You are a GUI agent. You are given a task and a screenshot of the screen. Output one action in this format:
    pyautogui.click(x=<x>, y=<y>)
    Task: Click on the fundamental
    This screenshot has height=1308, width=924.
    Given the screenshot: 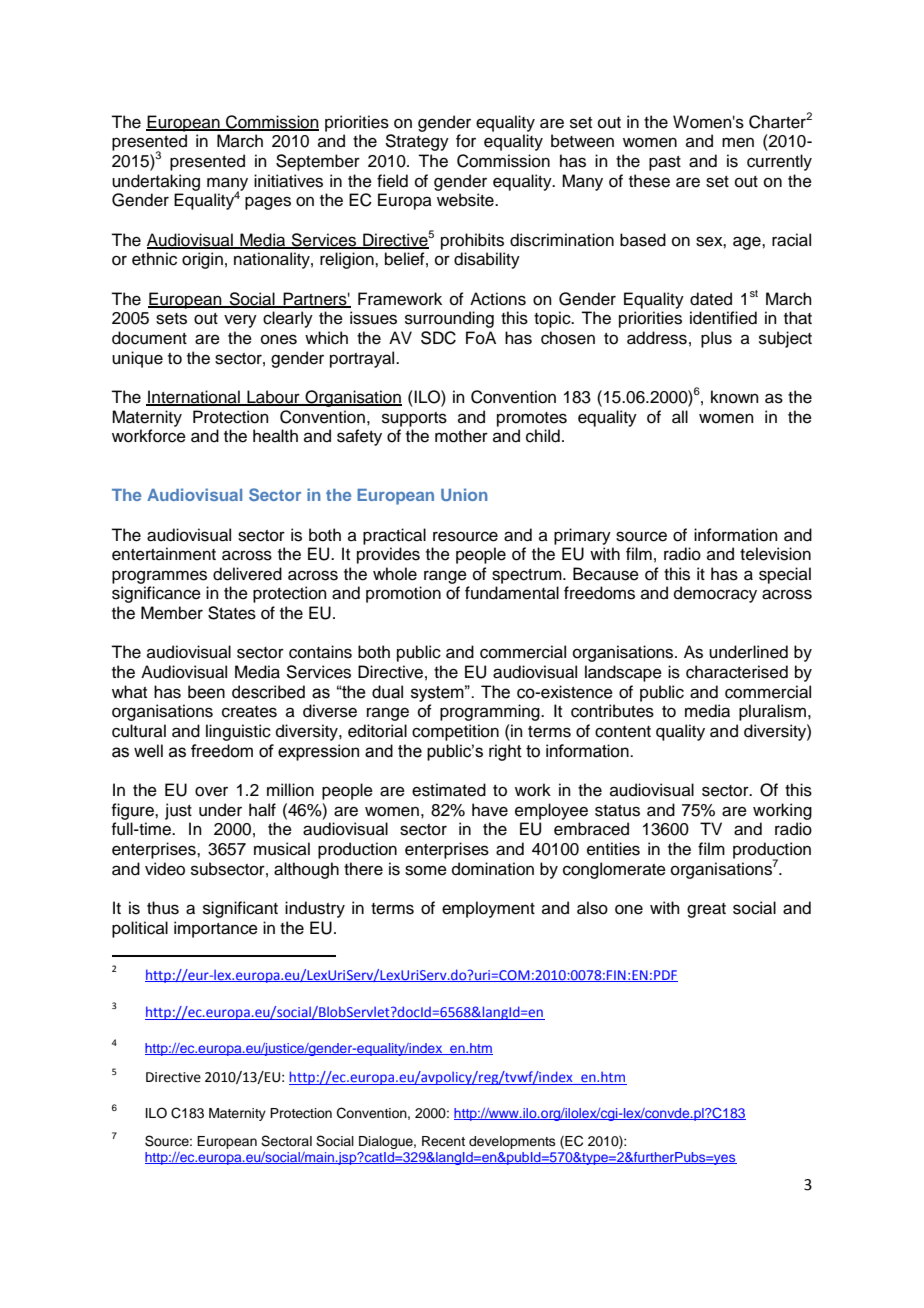 What is the action you would take?
    pyautogui.click(x=512, y=593)
